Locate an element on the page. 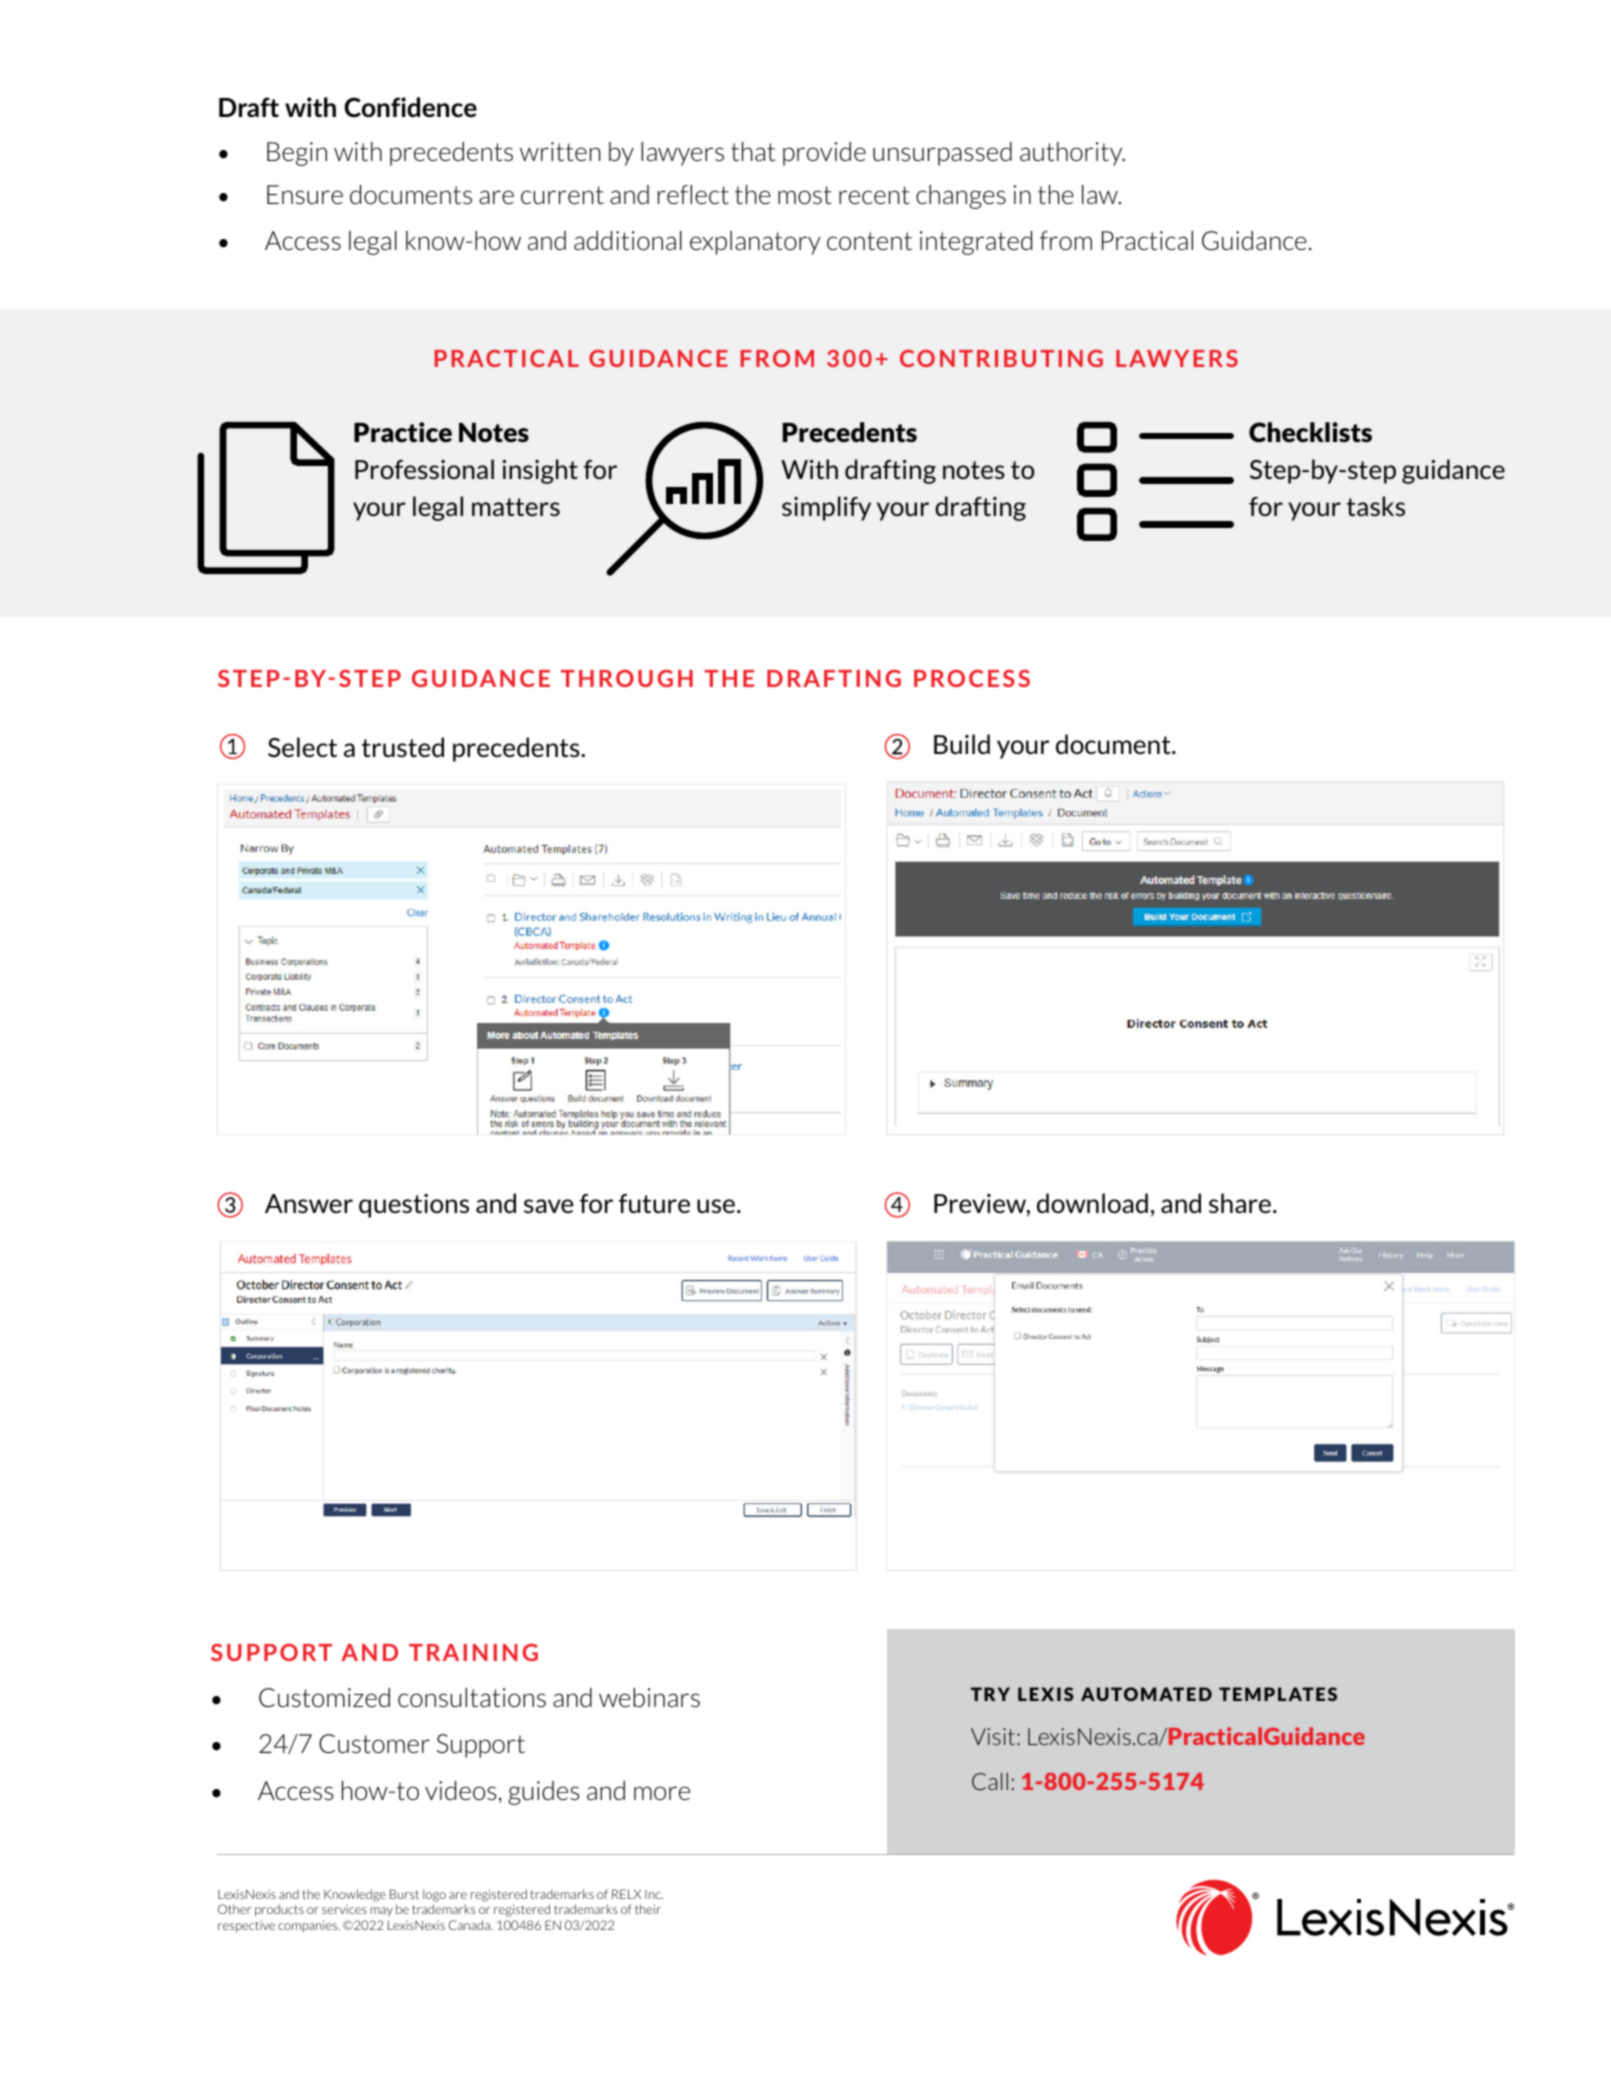 This image has height=2084, width=1611. future is located at coordinates (654, 1203).
